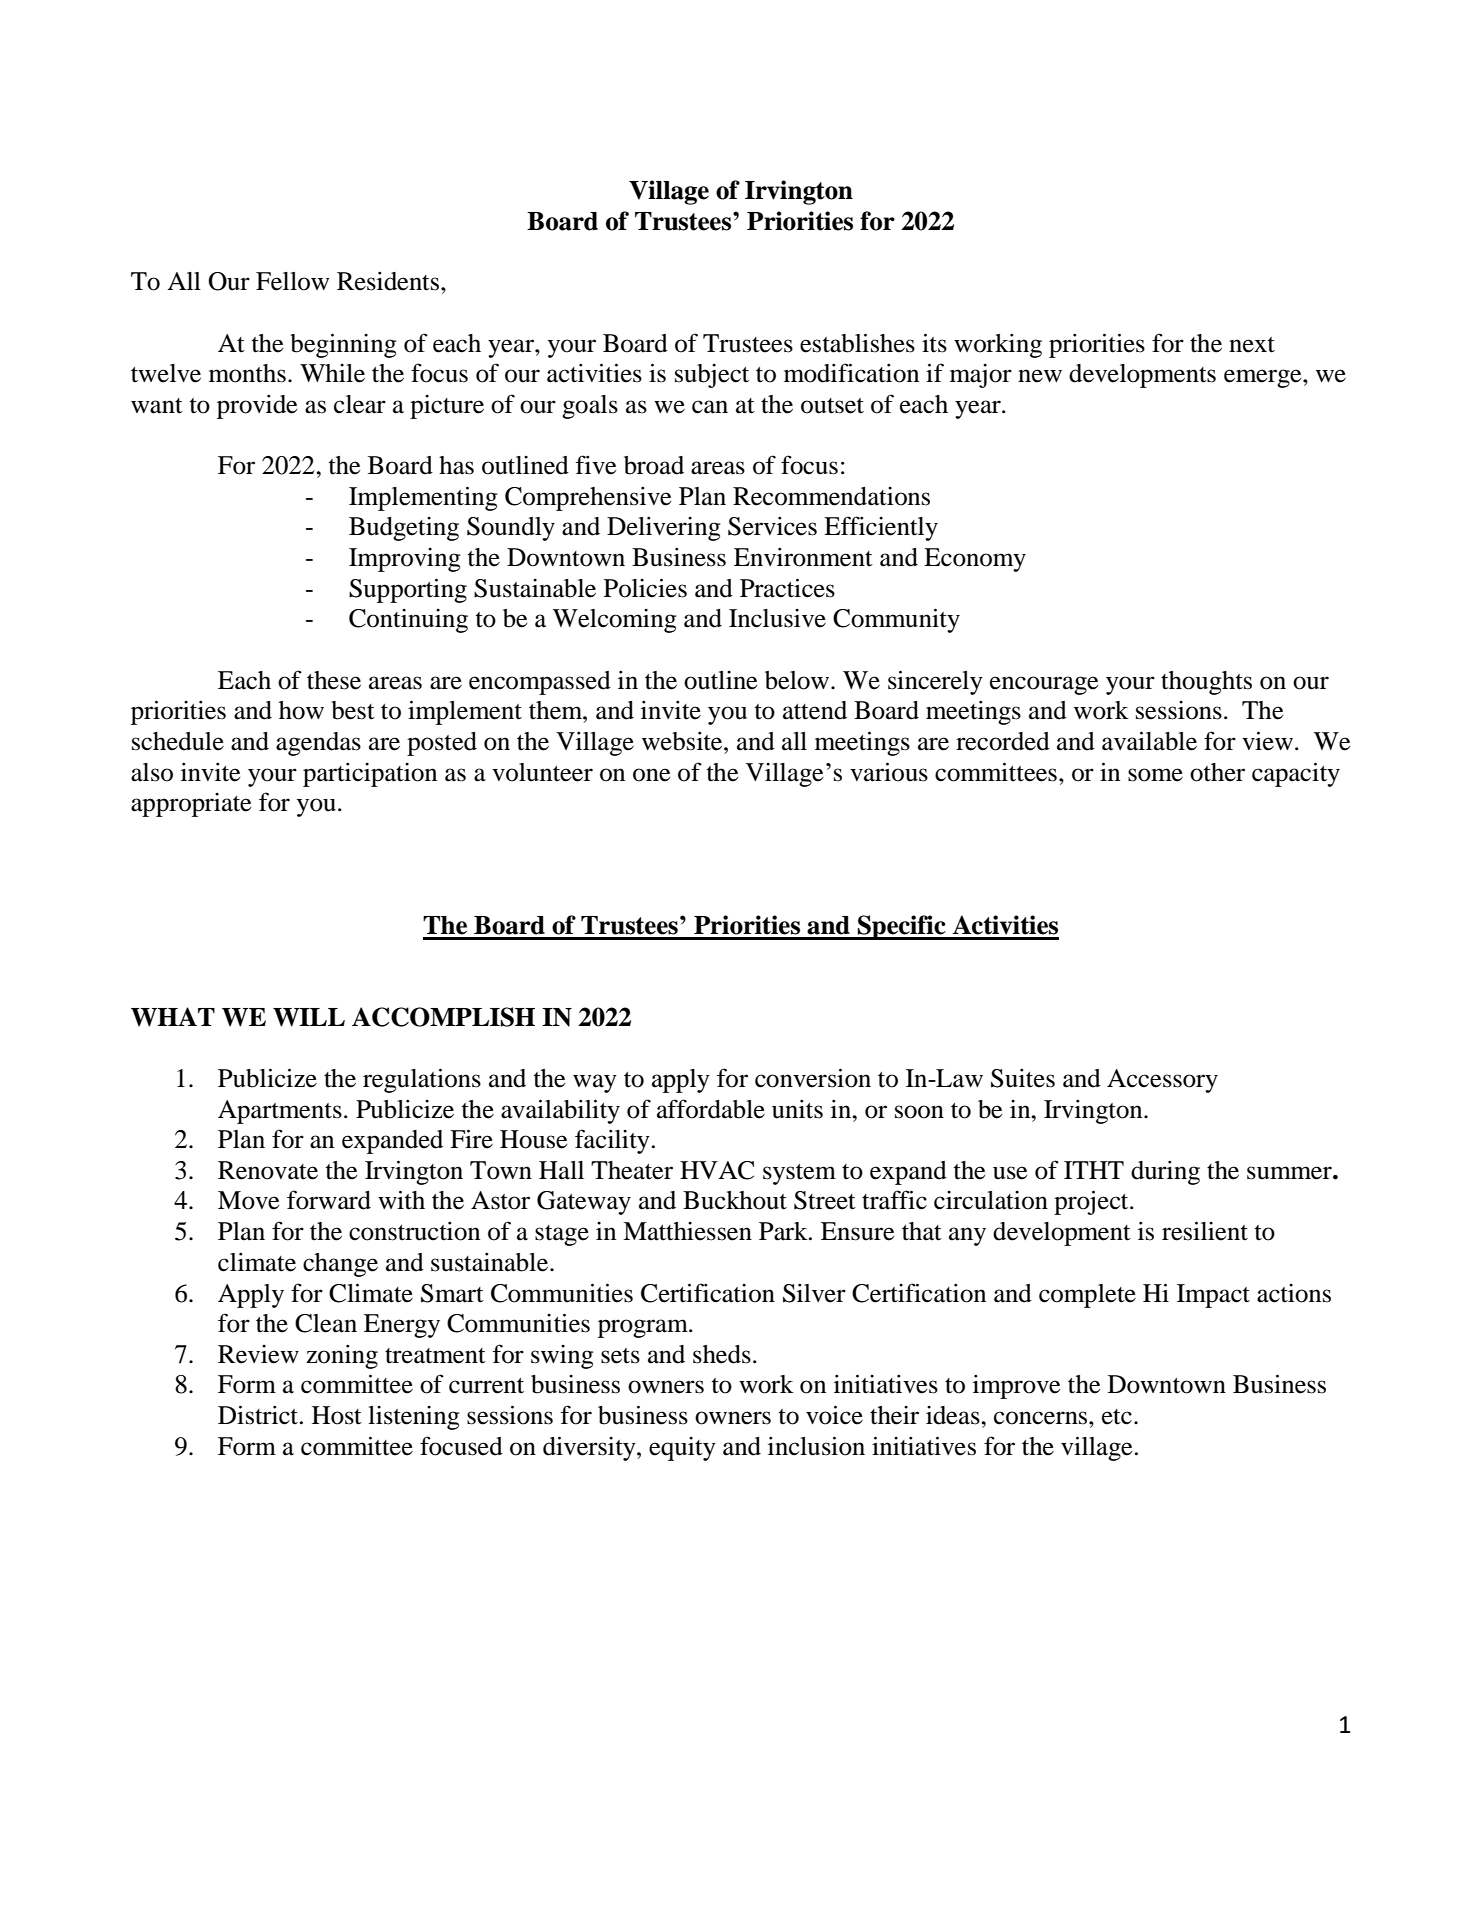 The width and height of the page is (1482, 1918). I want to click on Accessory, so click(1162, 1081).
